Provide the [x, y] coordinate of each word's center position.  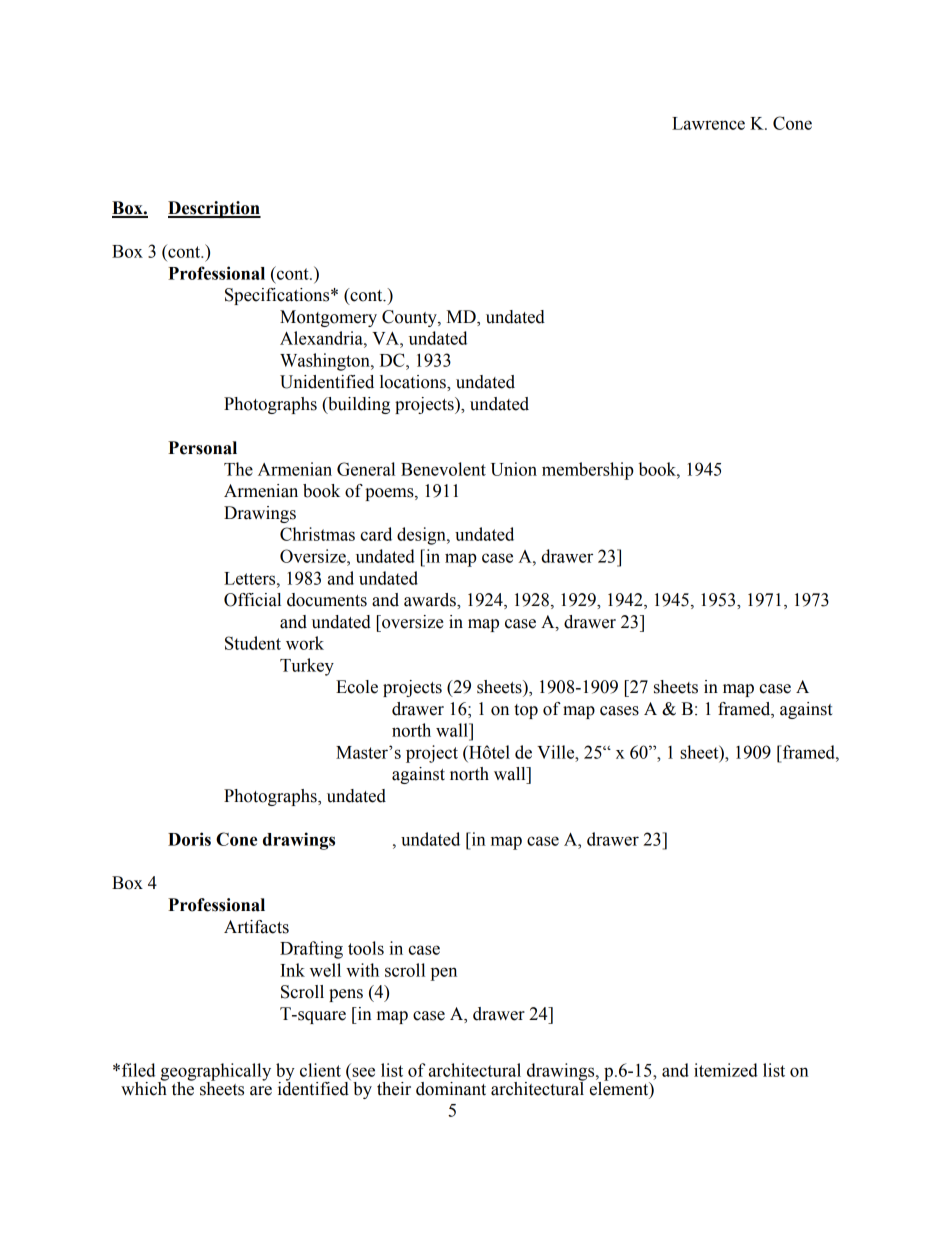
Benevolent [443, 469]
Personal [202, 448]
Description [214, 209]
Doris [189, 839]
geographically [214, 1073]
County [410, 318]
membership [588, 471]
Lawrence [708, 123]
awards [431, 600]
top [526, 711]
